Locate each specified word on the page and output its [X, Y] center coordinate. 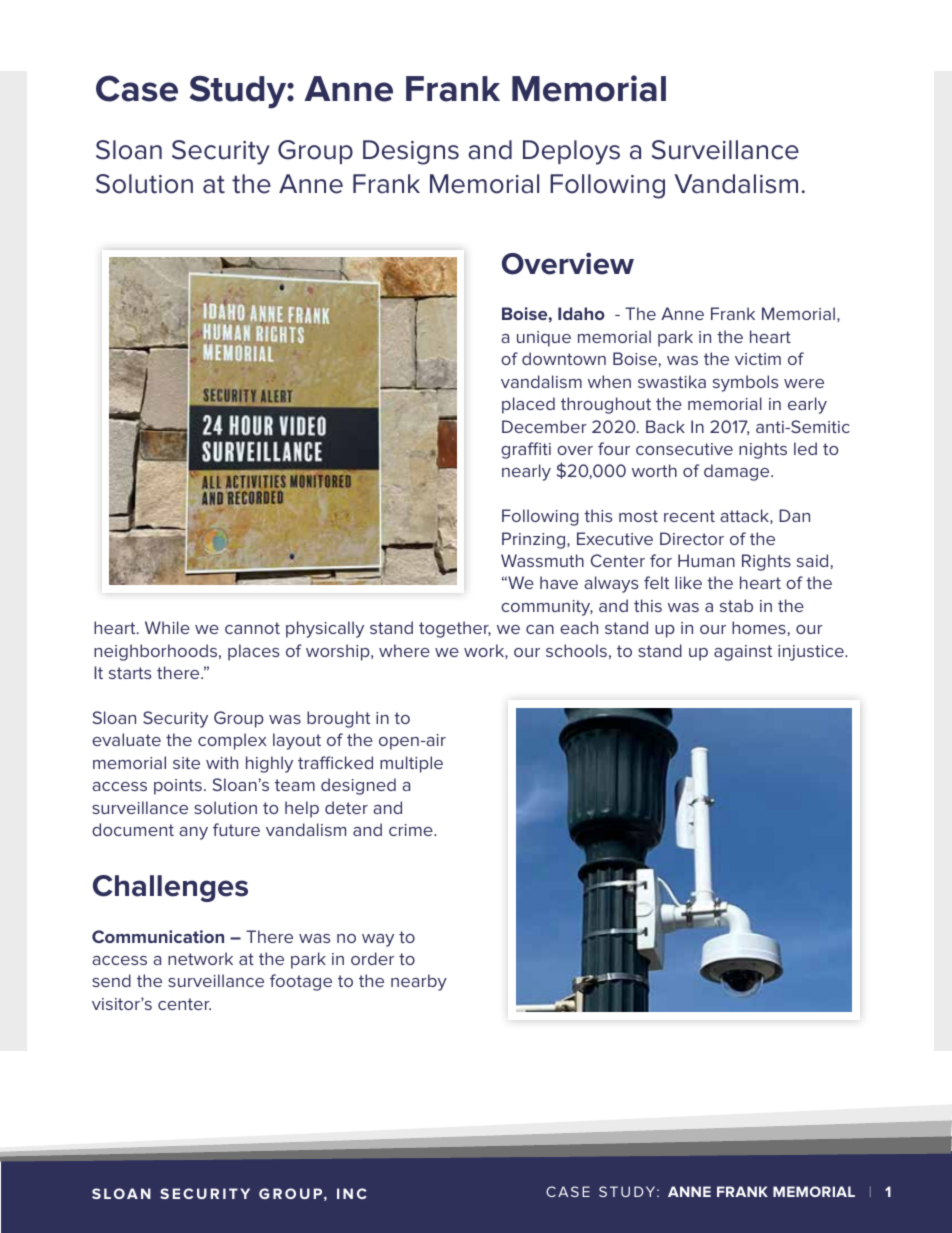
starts [130, 673]
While [167, 627]
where [404, 650]
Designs [411, 152]
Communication [158, 936]
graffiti [526, 450]
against [743, 653]
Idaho [581, 313]
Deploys [571, 152]
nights [763, 450]
